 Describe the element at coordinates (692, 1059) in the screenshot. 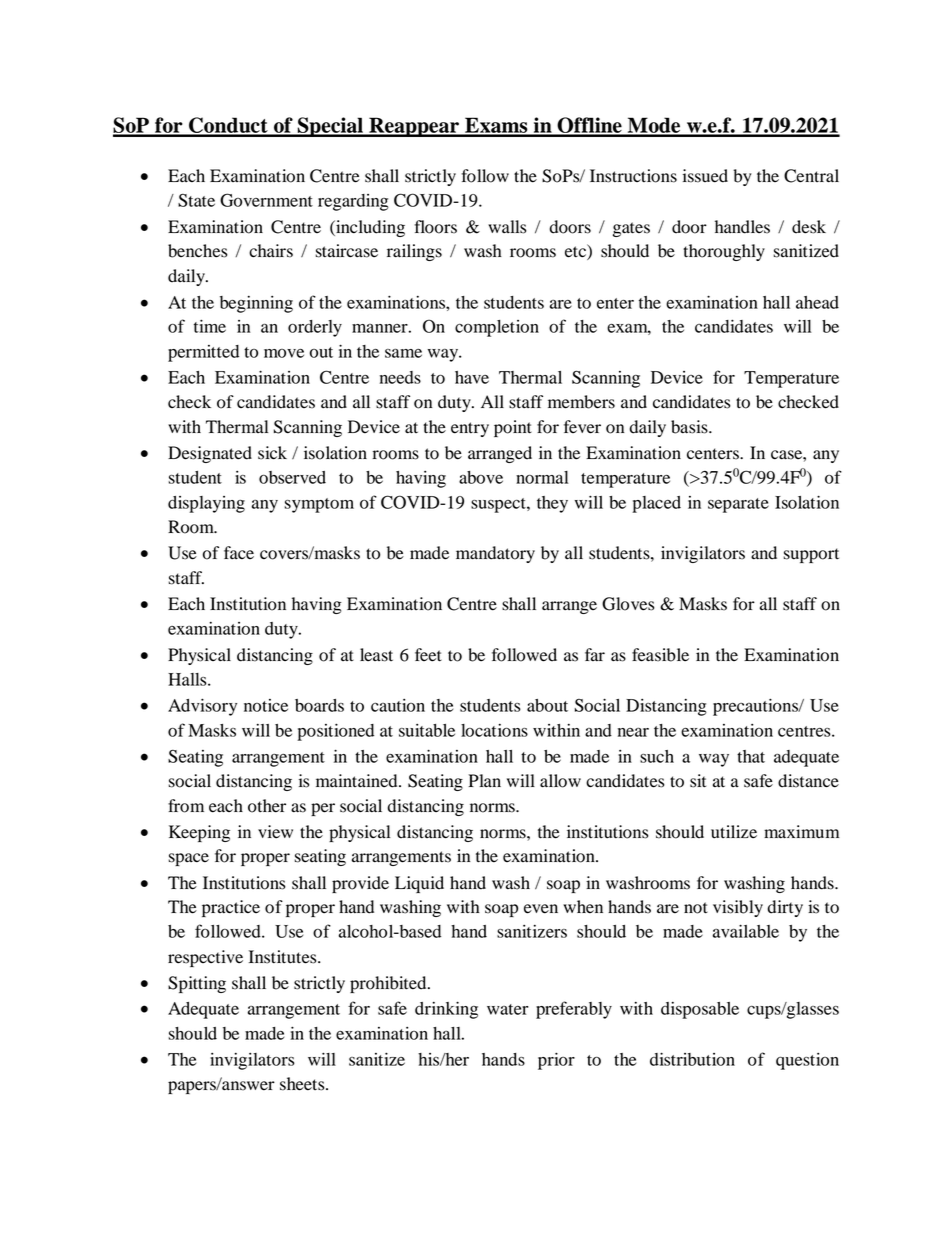

I see `distribution` at that location.
